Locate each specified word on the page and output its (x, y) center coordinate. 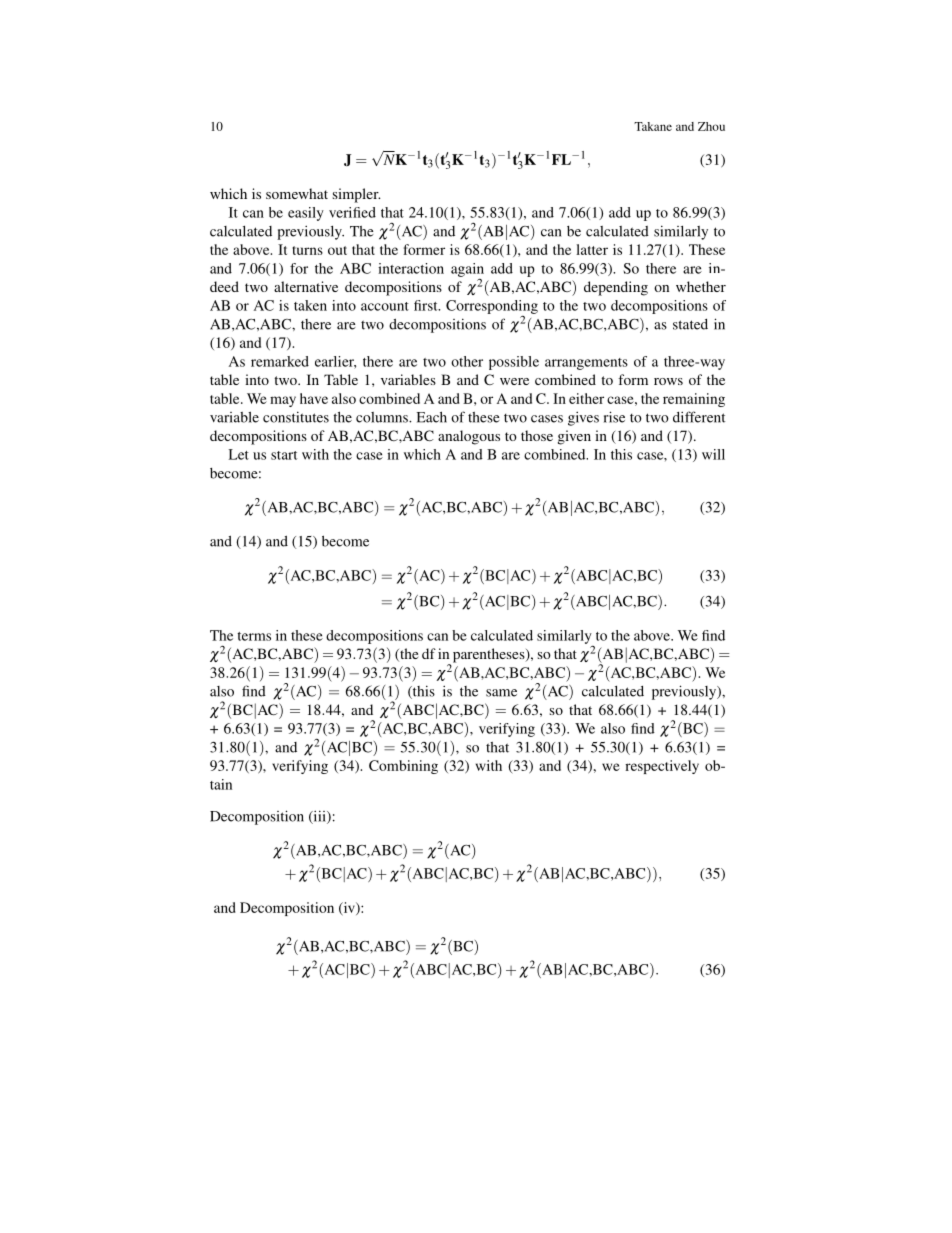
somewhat (297, 193)
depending (616, 288)
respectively (662, 767)
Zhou (711, 126)
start (284, 455)
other (467, 361)
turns (307, 250)
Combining (403, 767)
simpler (356, 195)
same (501, 693)
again (467, 271)
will (713, 454)
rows (668, 381)
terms (254, 636)
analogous (469, 437)
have (314, 398)
